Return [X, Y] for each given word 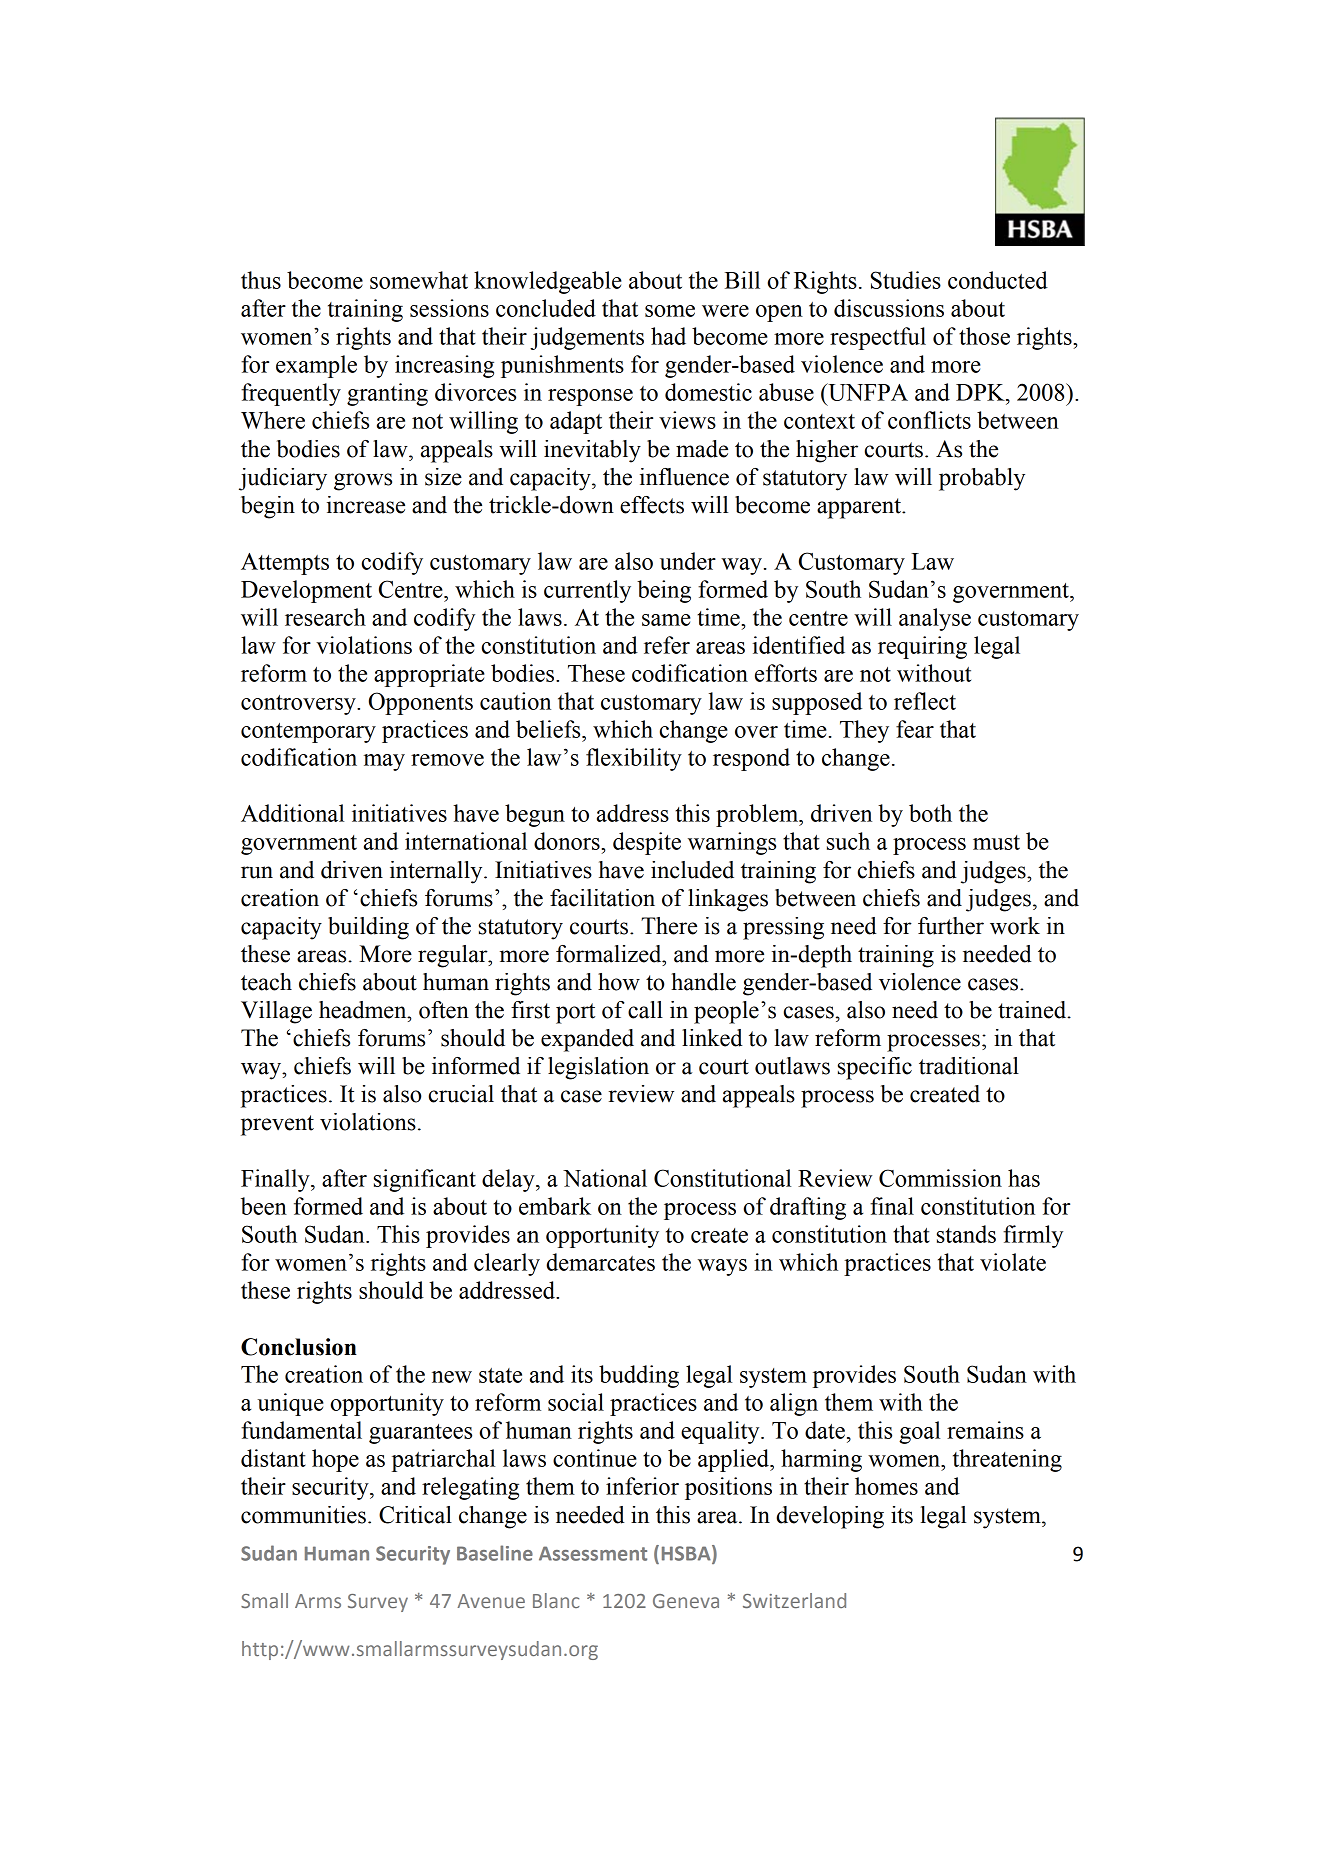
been [264, 1206]
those [984, 336]
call [645, 1010]
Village [276, 1012]
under [688, 561]
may [384, 762]
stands [966, 1234]
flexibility [634, 759]
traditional [969, 1066]
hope [335, 1460]
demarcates [600, 1262]
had [668, 336]
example [316, 366]
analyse [935, 619]
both [930, 813]
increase [366, 505]
